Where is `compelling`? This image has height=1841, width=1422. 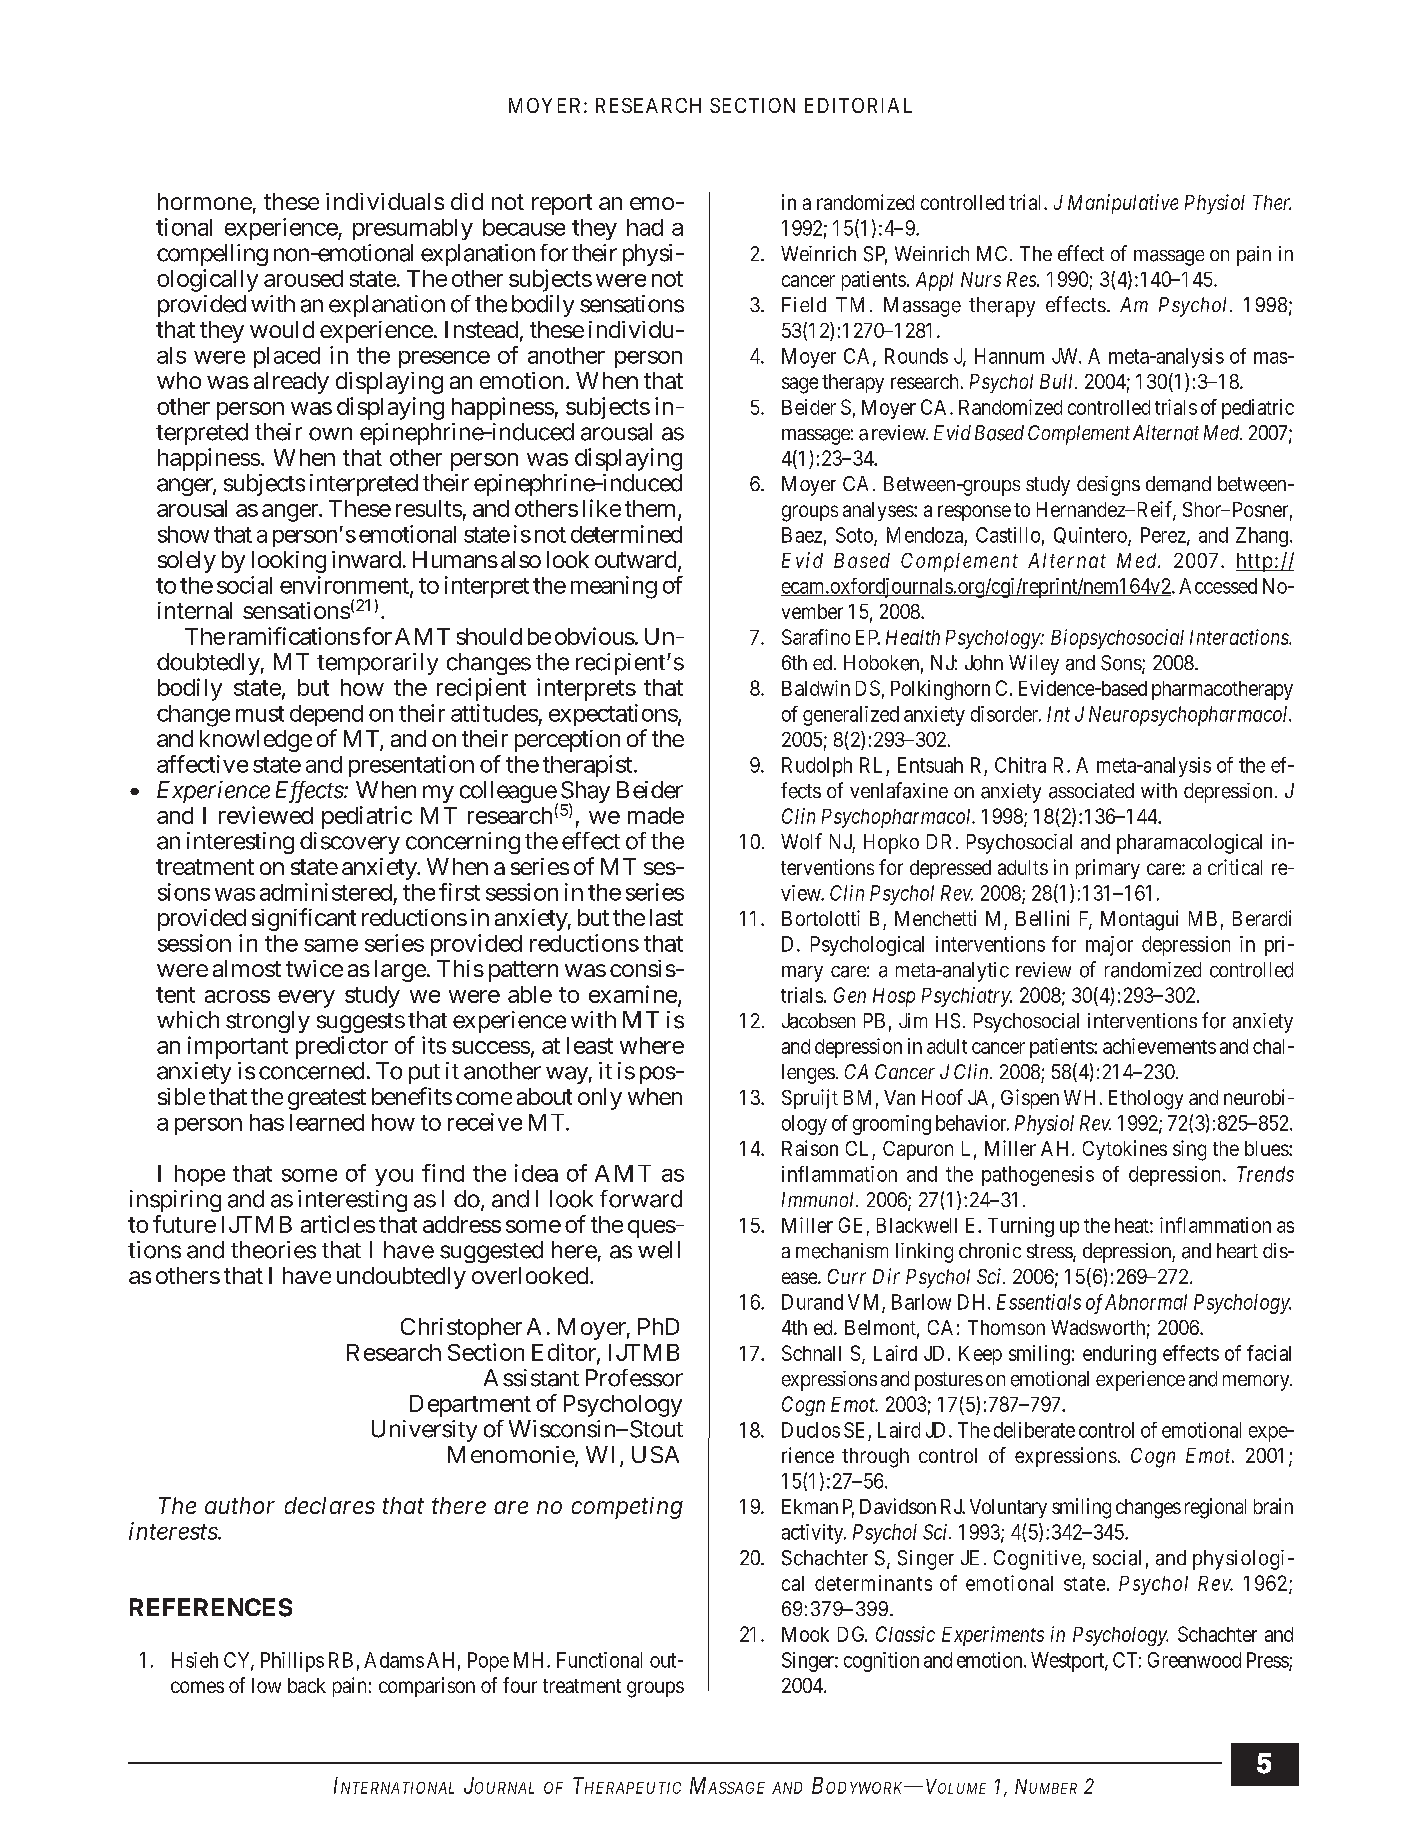
compelling is located at coordinates (212, 255).
